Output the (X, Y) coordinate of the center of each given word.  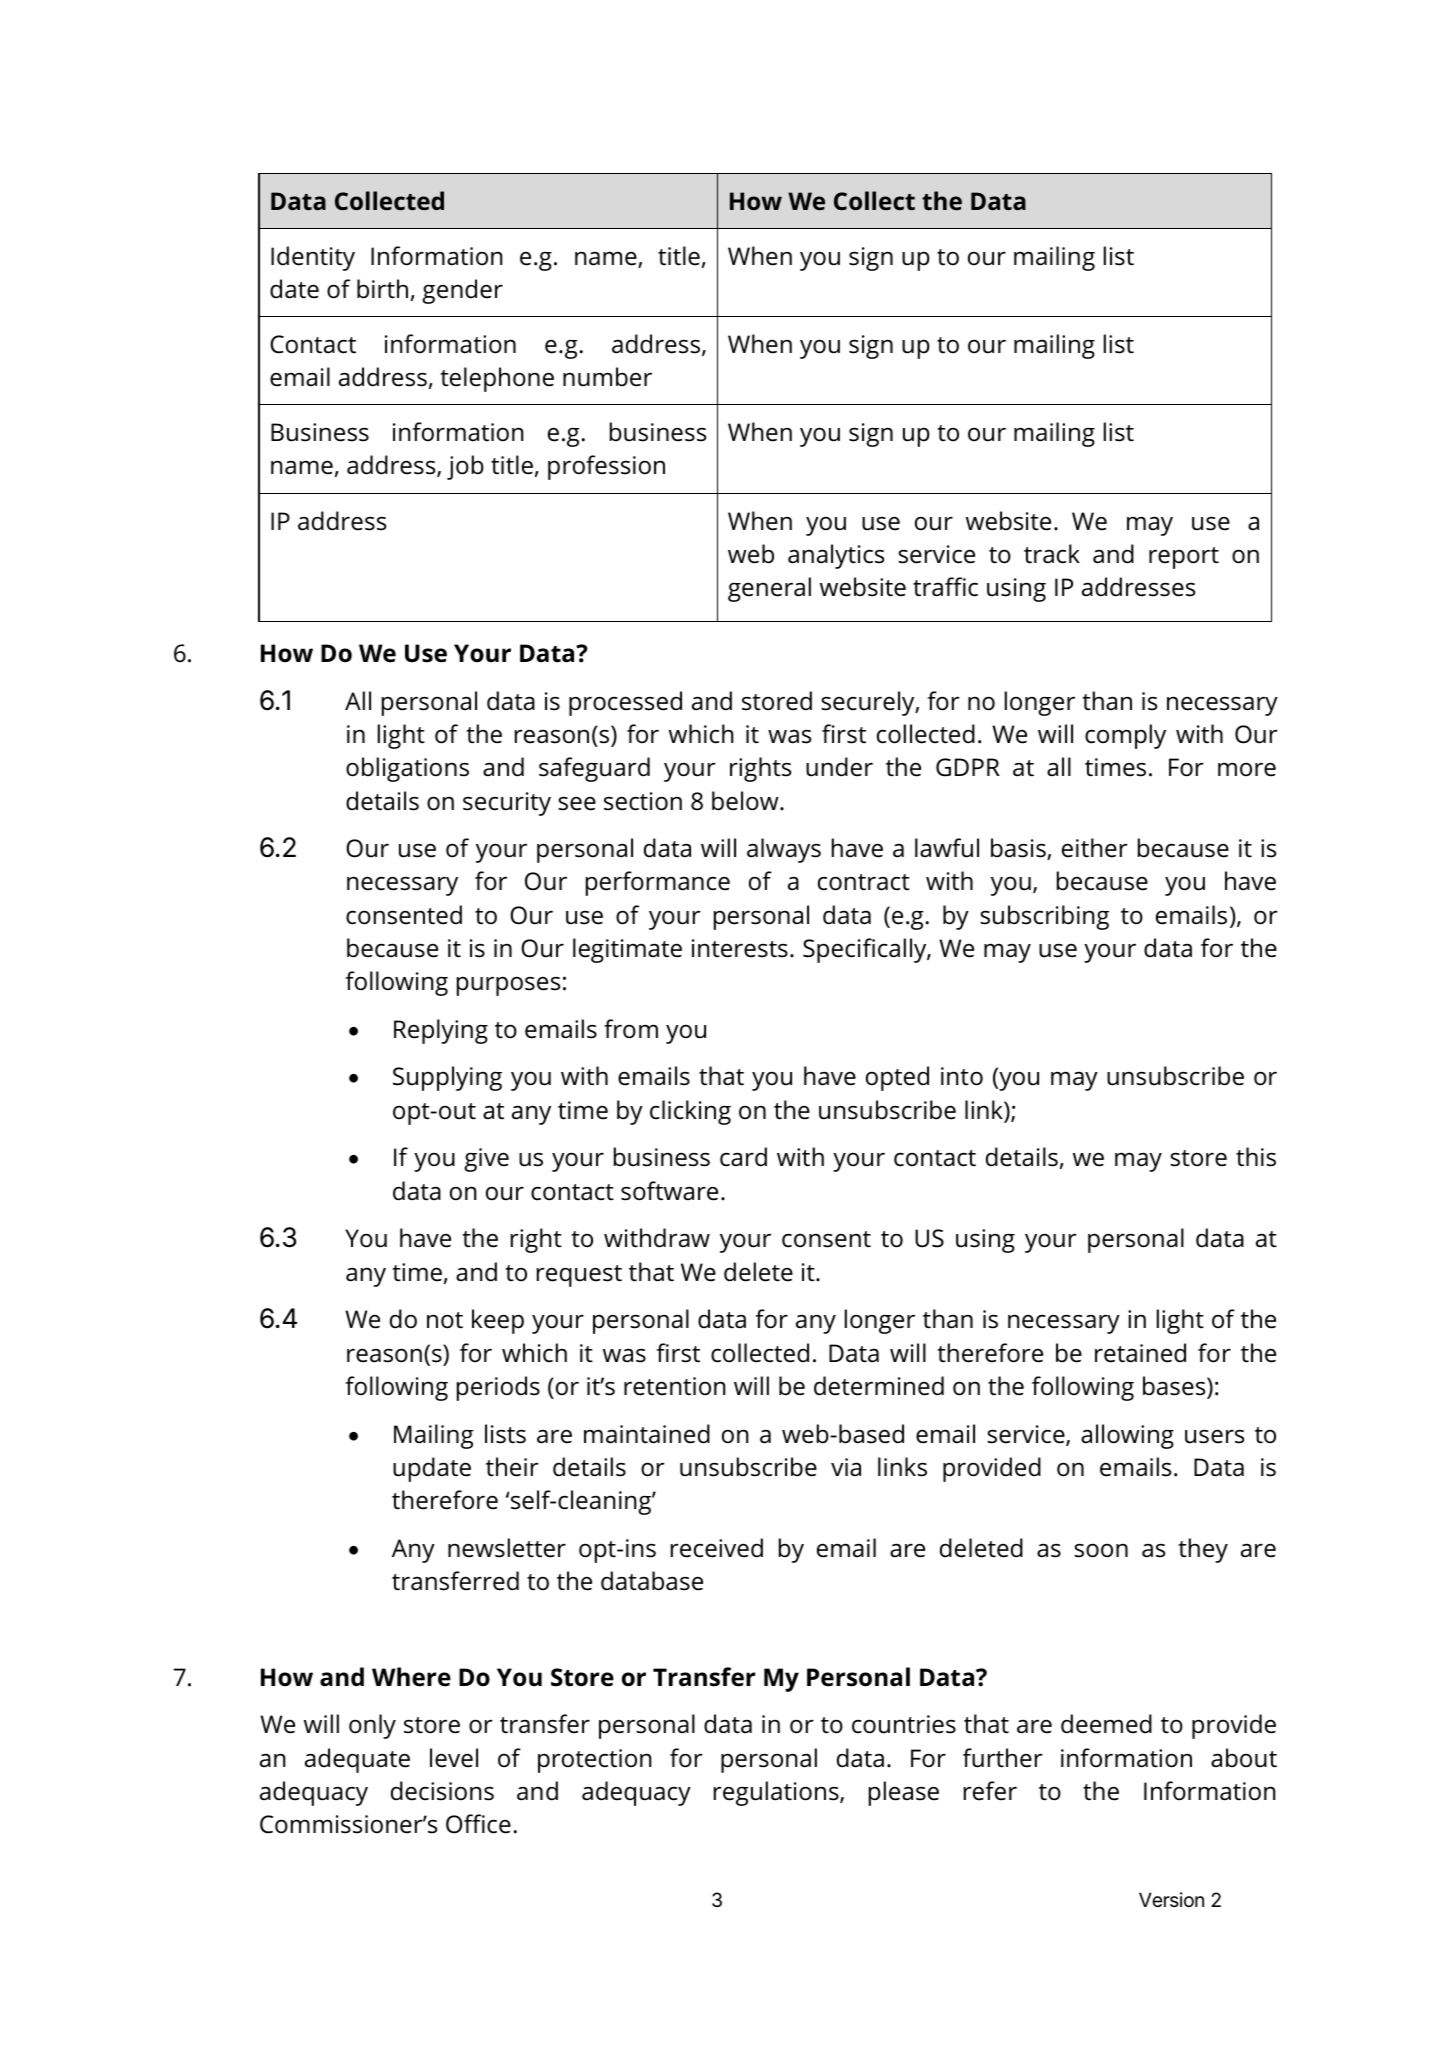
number (607, 377)
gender (462, 291)
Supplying (447, 1078)
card (743, 1157)
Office (478, 1824)
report (1184, 558)
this (1256, 1157)
